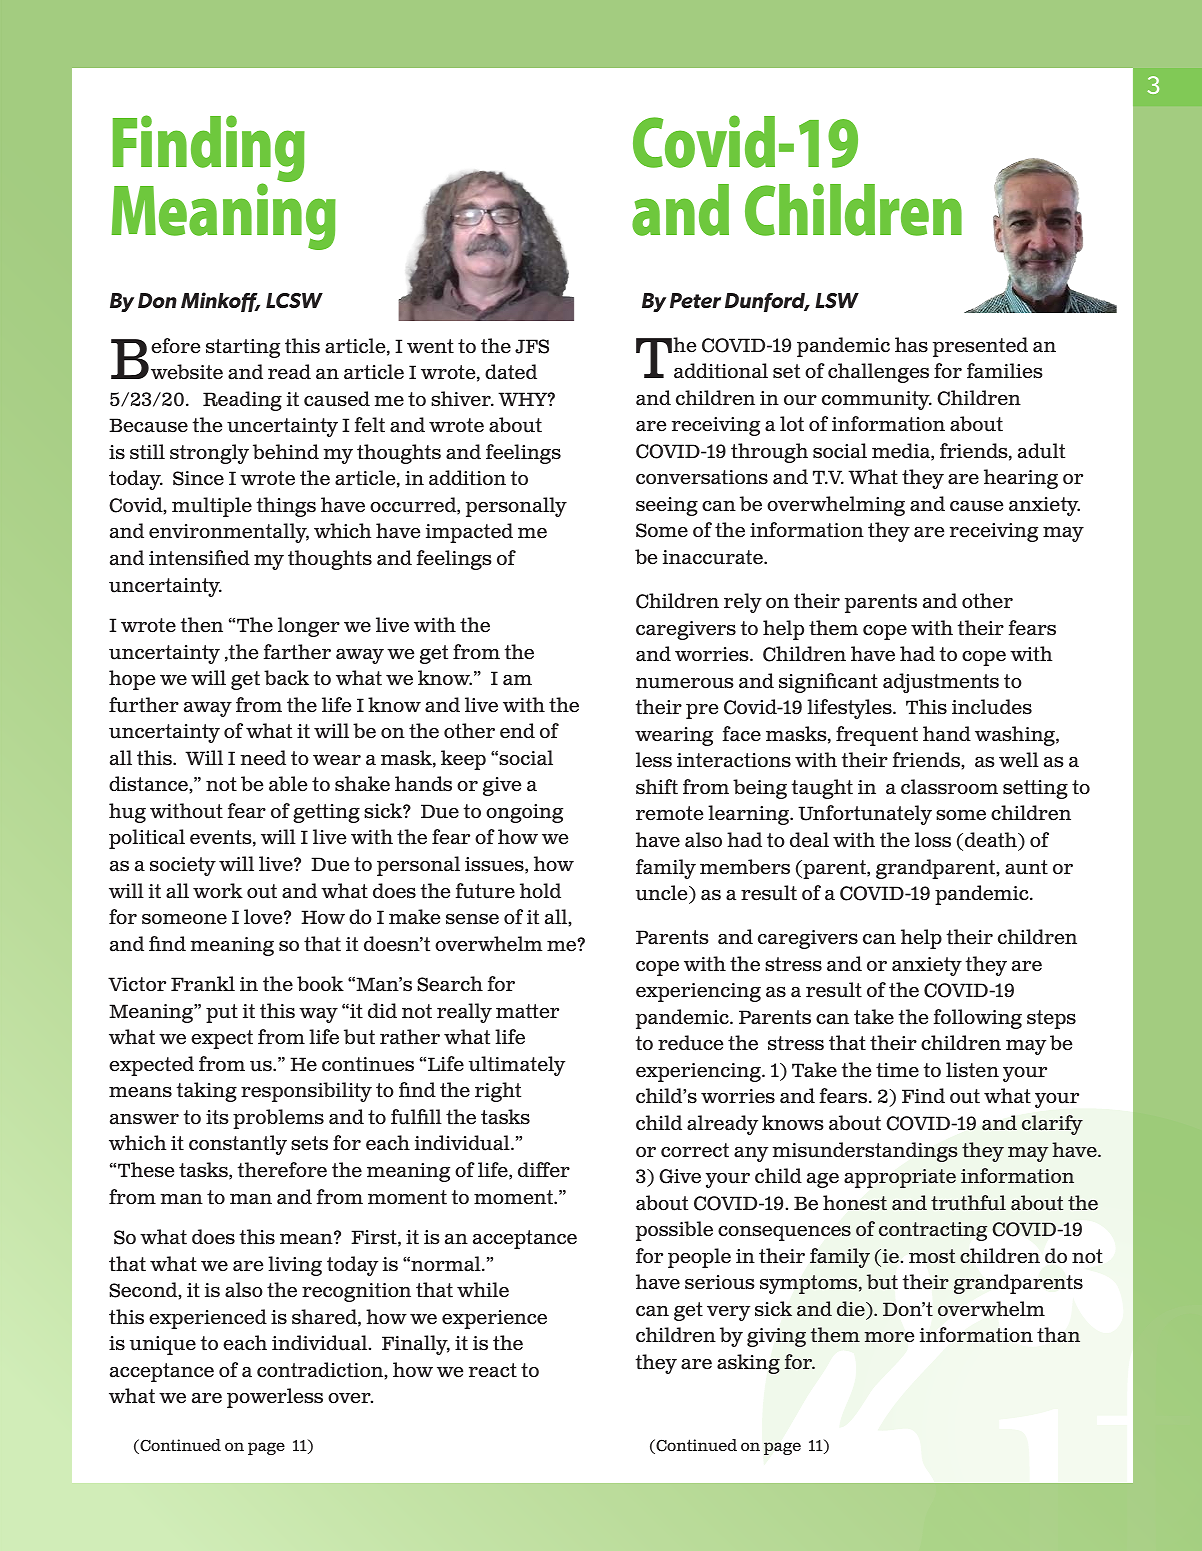  I want to click on ongoing, so click(524, 813).
